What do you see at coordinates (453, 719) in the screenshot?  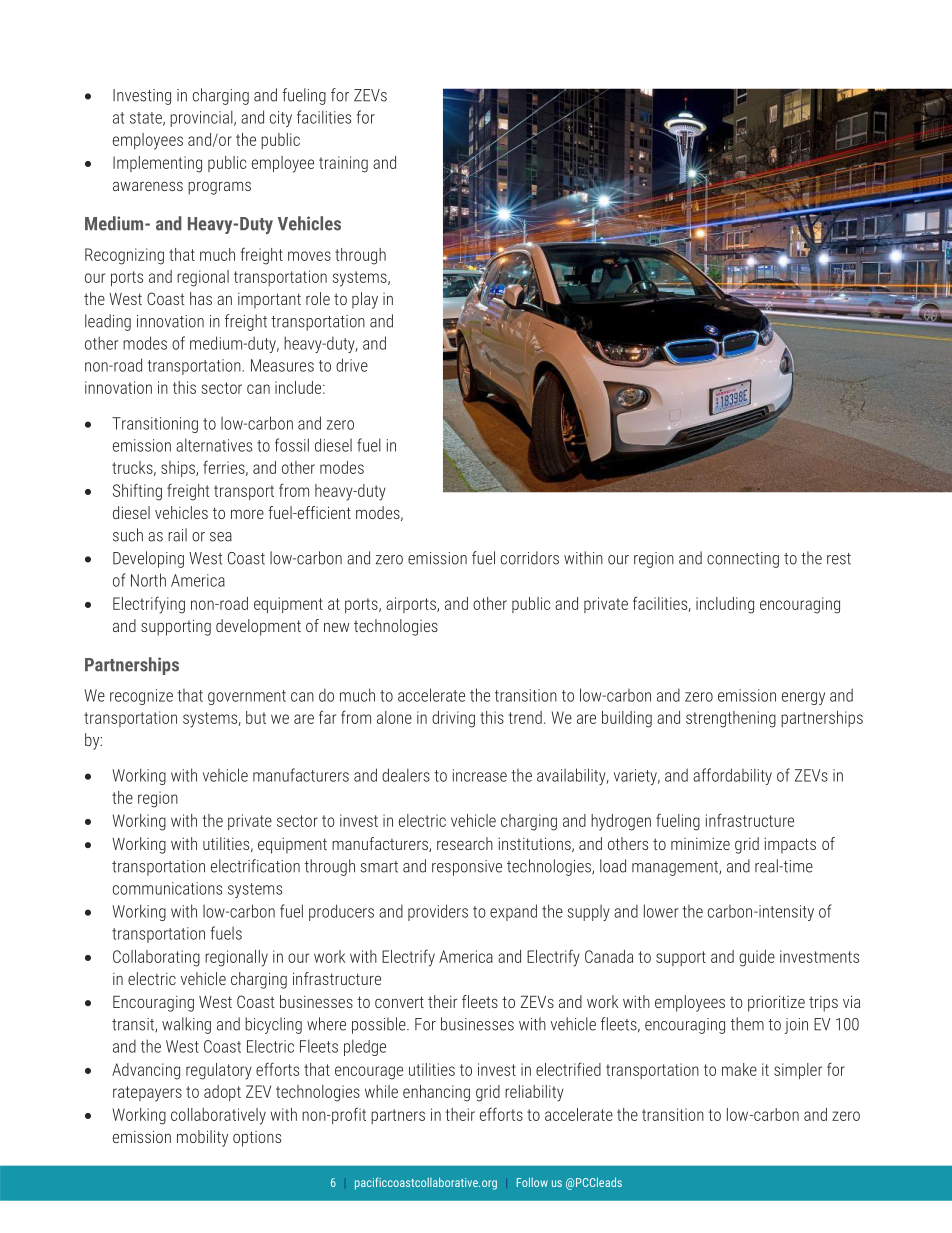 I see `driving` at bounding box center [453, 719].
